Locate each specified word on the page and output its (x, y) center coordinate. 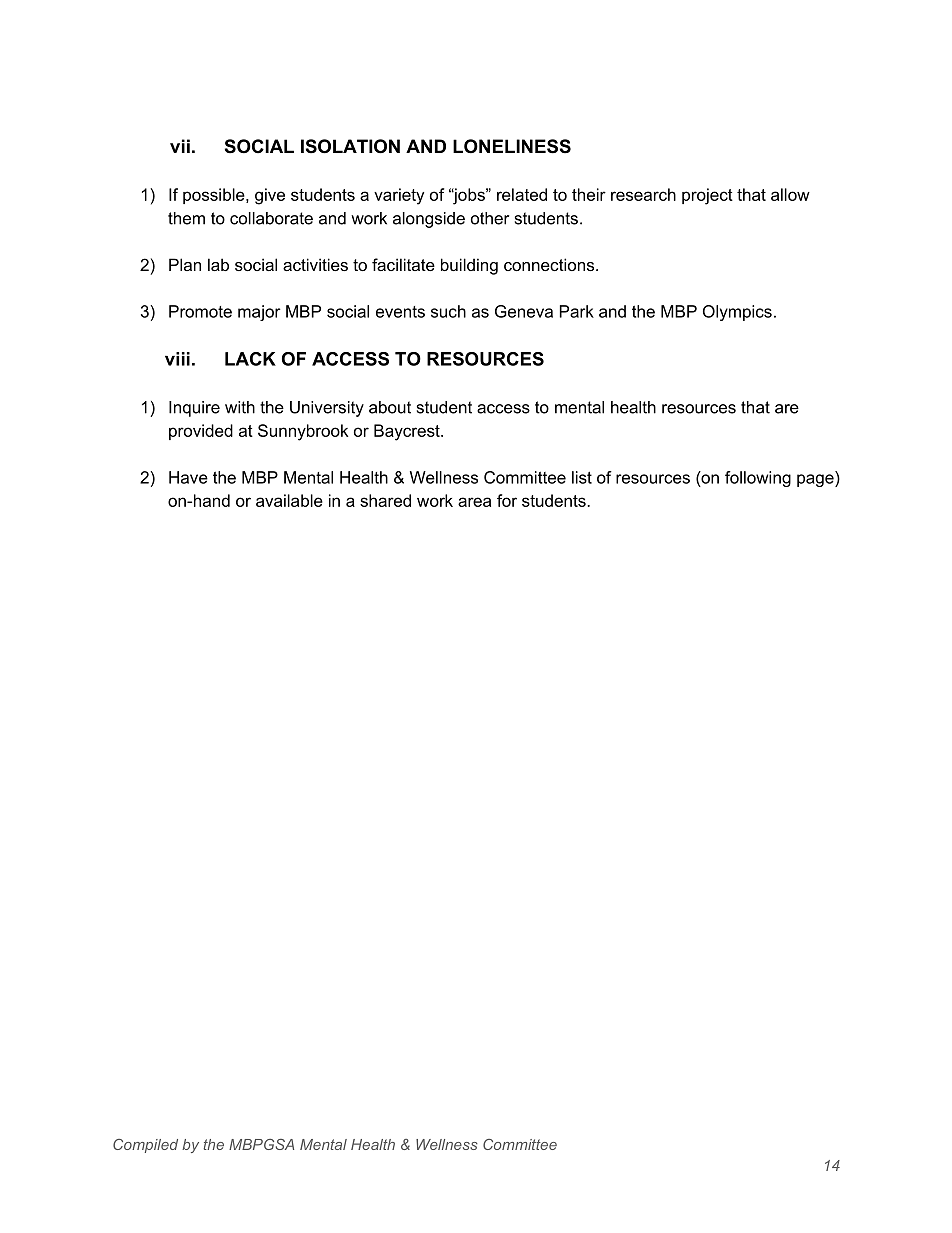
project (707, 196)
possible (215, 196)
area (474, 502)
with (240, 407)
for (507, 500)
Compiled (145, 1146)
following (758, 479)
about (390, 407)
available (289, 500)
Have (188, 477)
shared (385, 500)
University (327, 409)
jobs (469, 196)
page (816, 480)
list (582, 477)
